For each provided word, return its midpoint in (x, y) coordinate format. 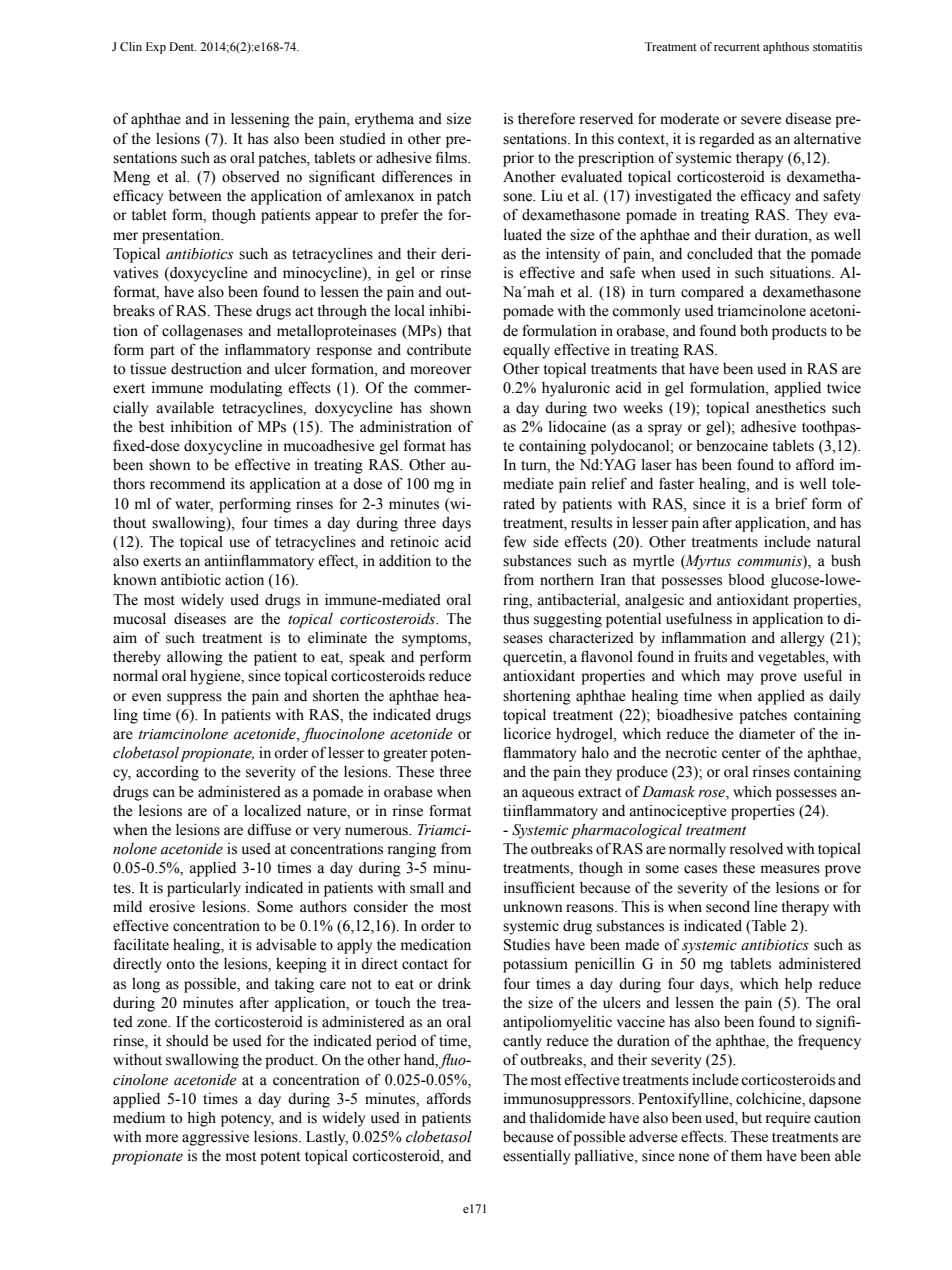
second (728, 907)
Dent (183, 46)
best (151, 427)
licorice (527, 734)
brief (791, 504)
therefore (546, 118)
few (515, 542)
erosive (172, 907)
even (147, 697)
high (201, 1119)
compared (712, 293)
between (195, 196)
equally (526, 351)
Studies (527, 945)
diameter (767, 734)
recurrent (737, 47)
